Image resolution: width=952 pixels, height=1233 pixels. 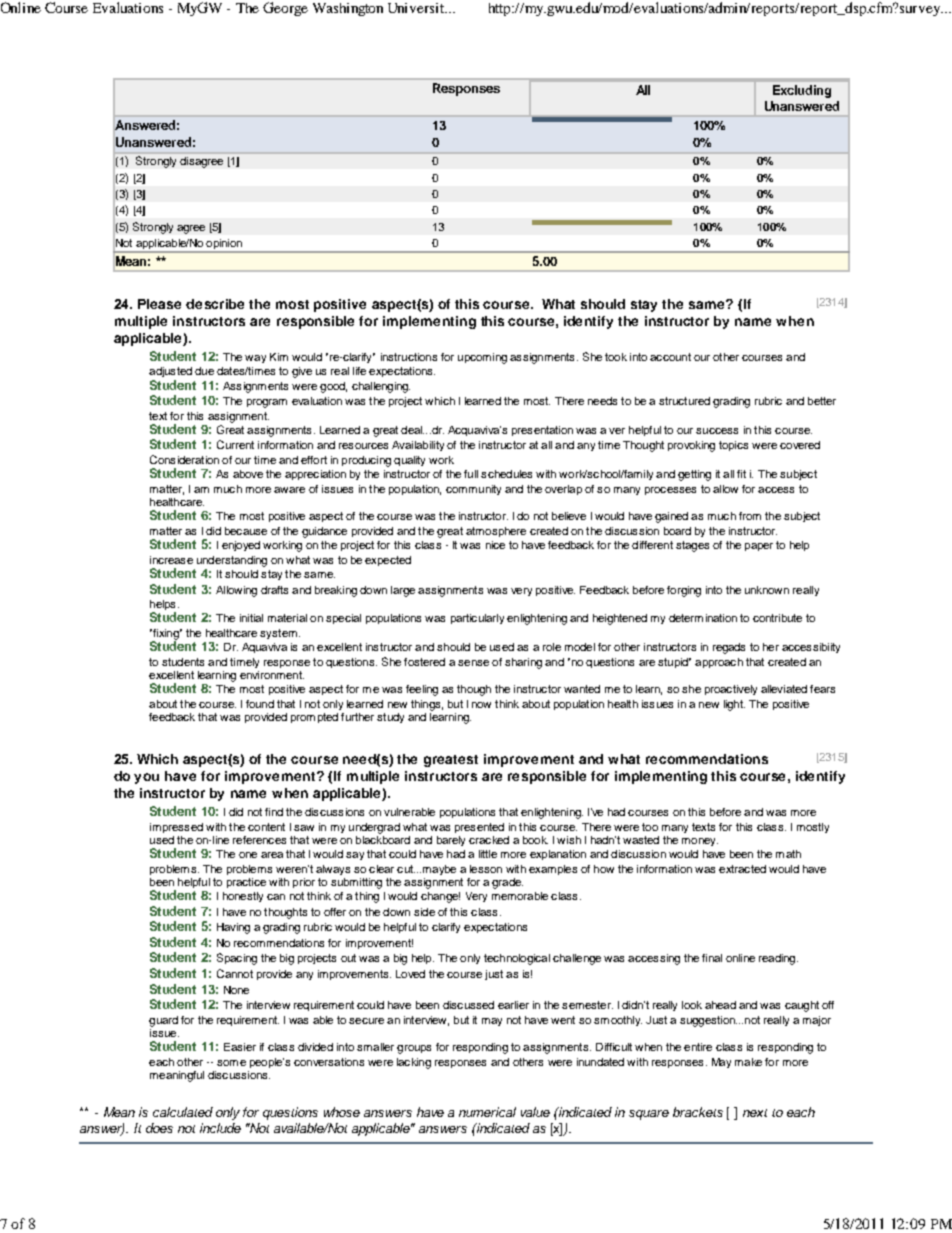 I want to click on paper, so click(x=759, y=547).
